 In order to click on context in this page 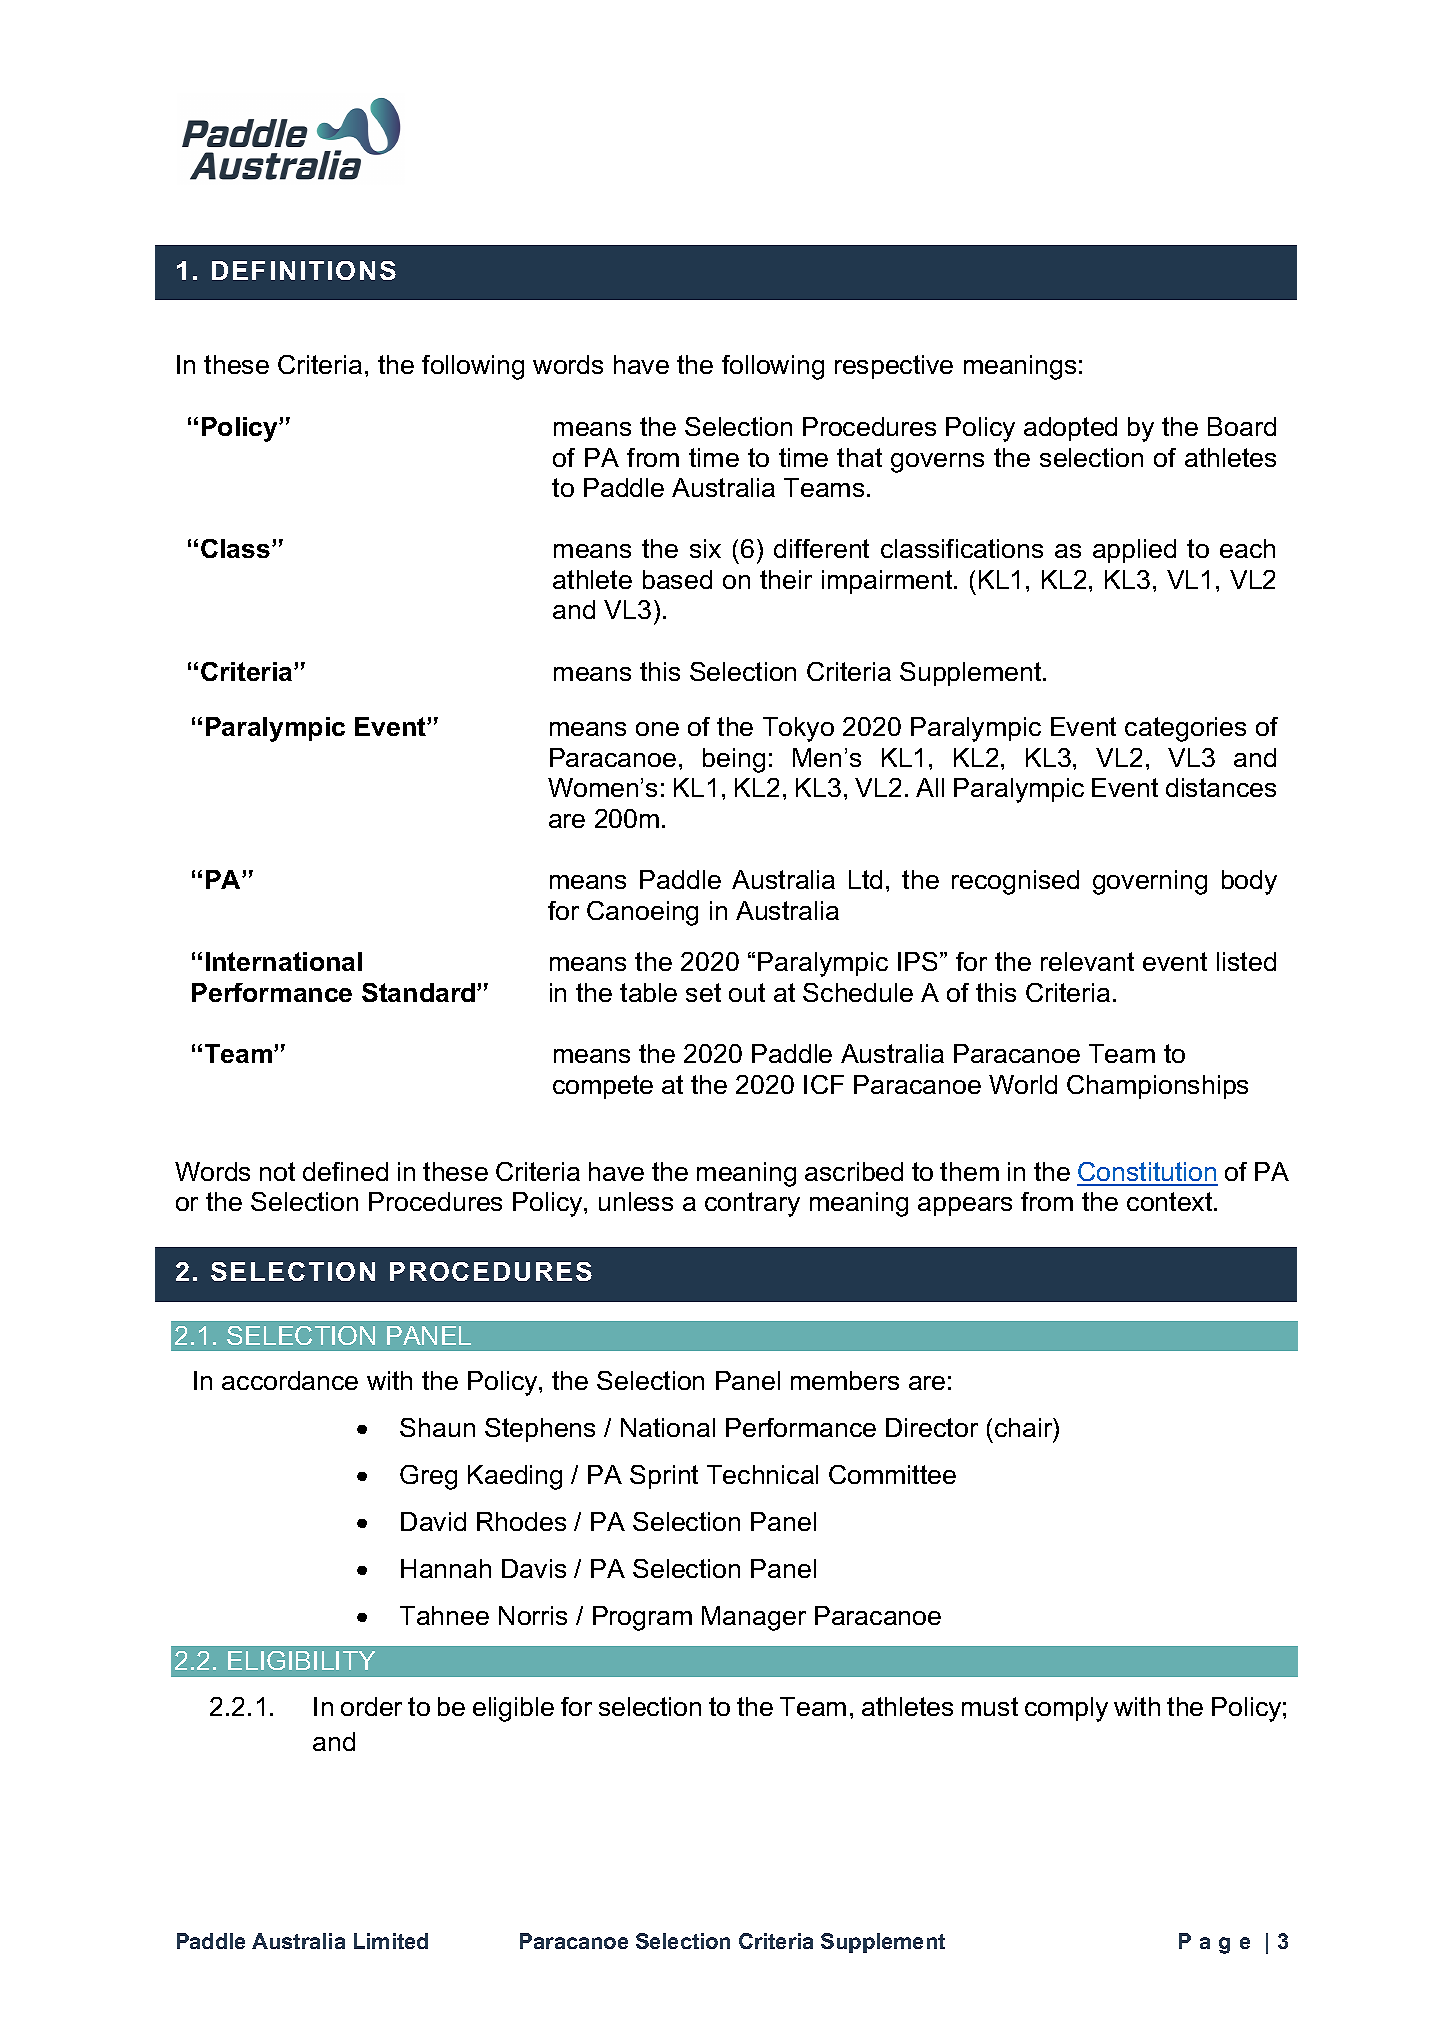, I will do `click(1171, 1201)`.
